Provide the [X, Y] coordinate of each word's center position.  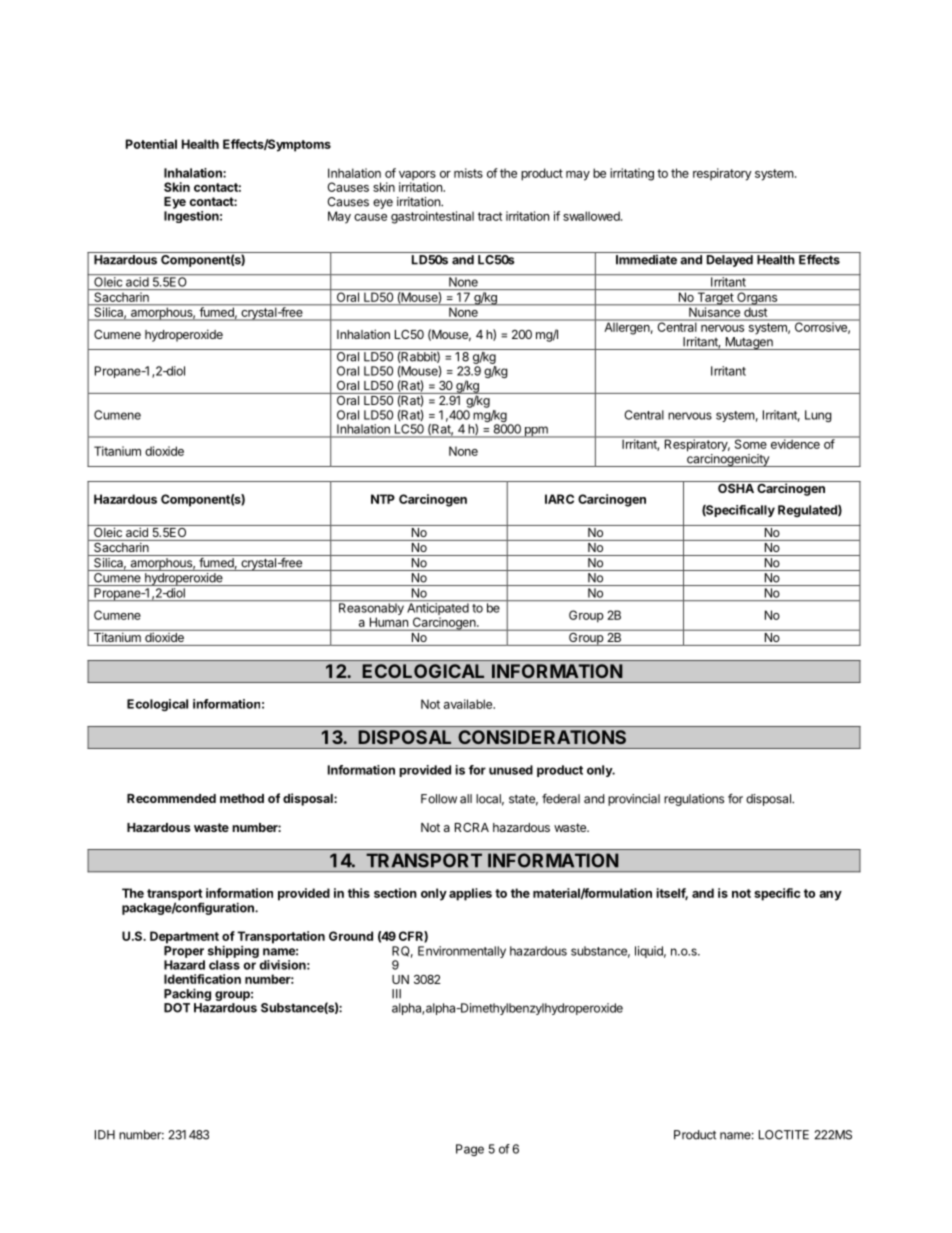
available [469, 704]
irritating [632, 174]
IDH [105, 1135]
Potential [151, 144]
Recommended [171, 798]
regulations [694, 800]
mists [468, 173]
